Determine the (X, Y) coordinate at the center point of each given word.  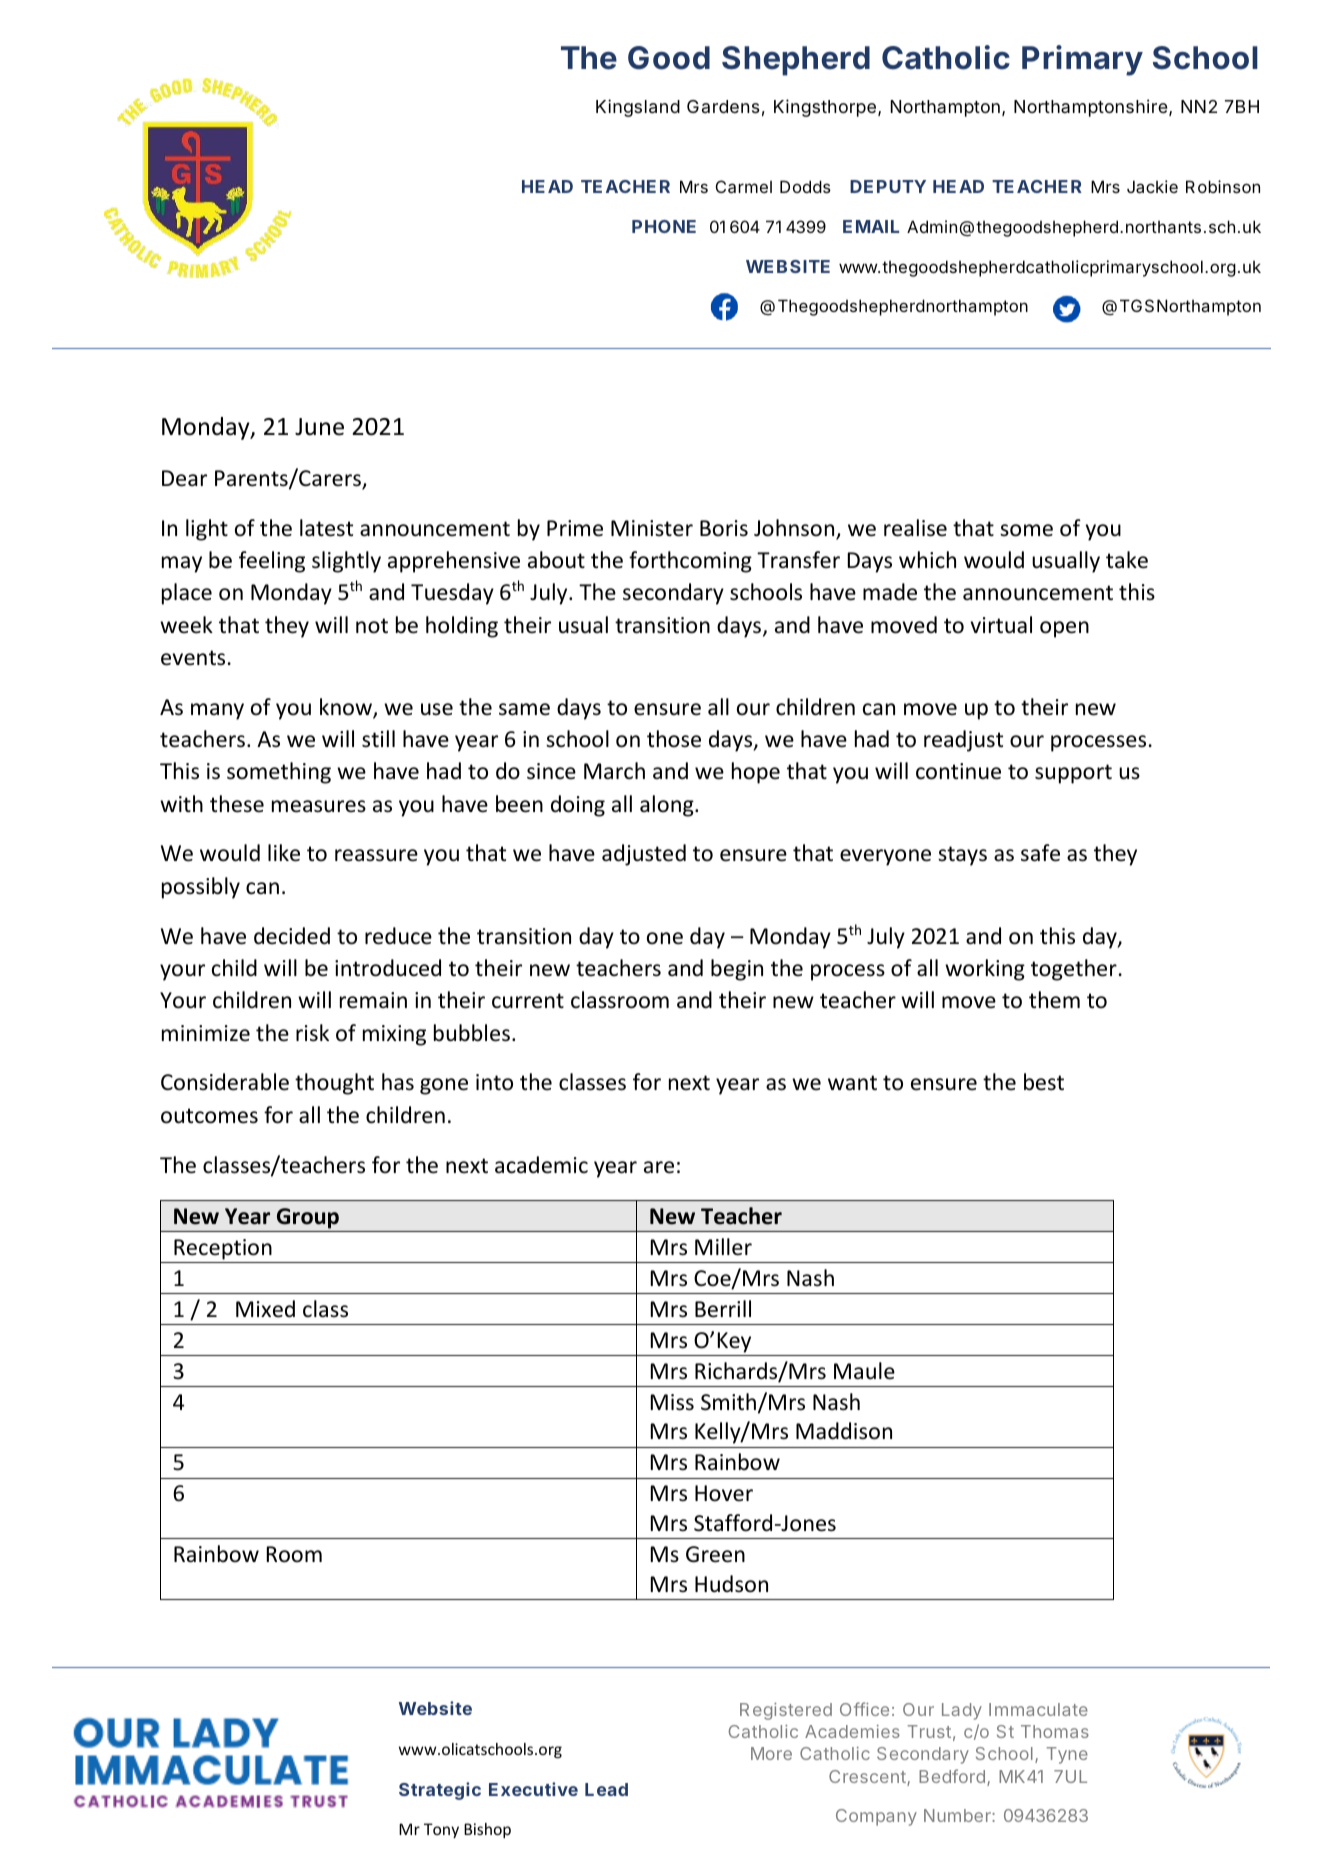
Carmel (744, 186)
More (771, 1753)
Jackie (1152, 186)
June (319, 427)
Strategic (440, 1791)
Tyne (1067, 1755)
